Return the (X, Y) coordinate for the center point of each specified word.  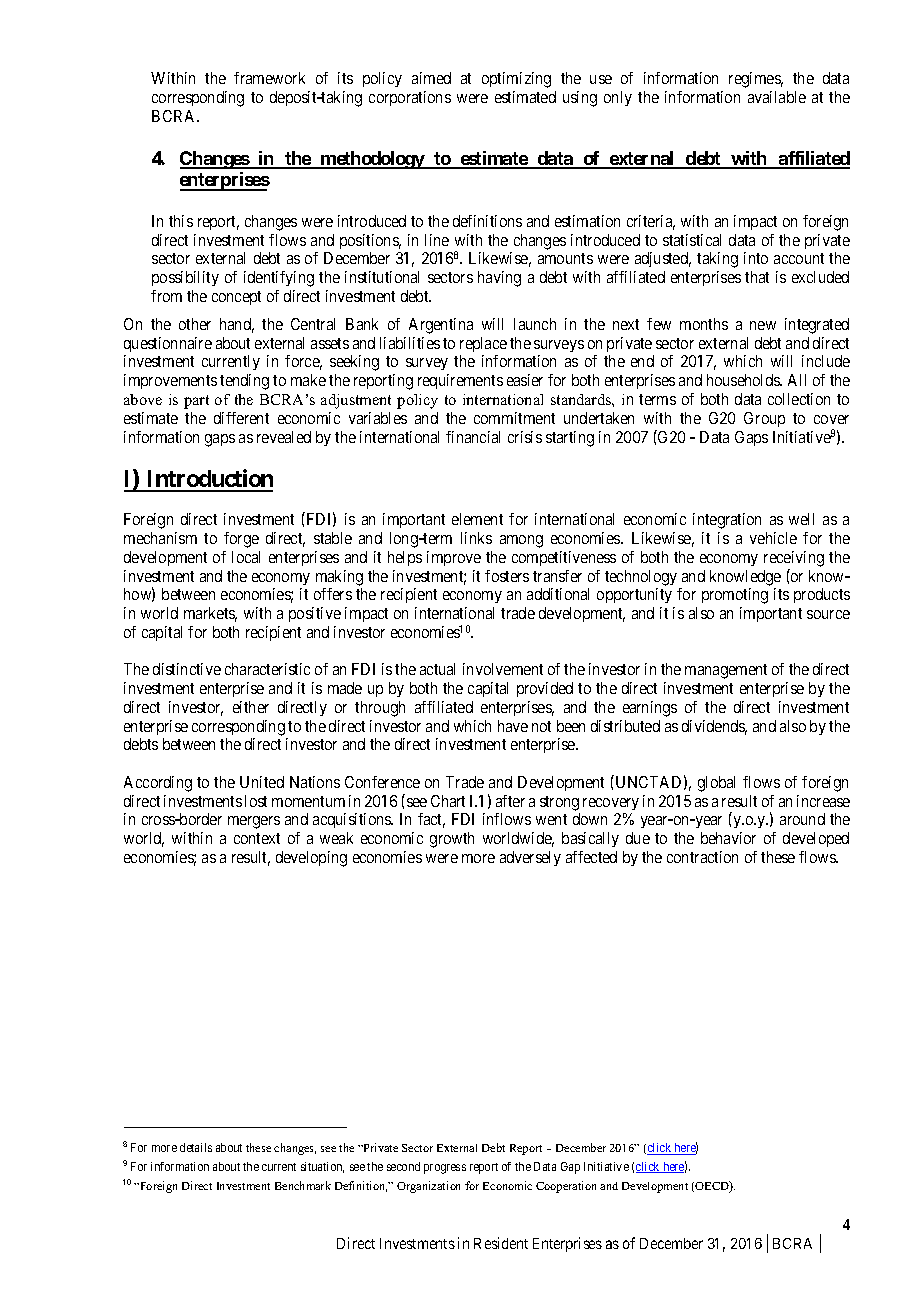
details (196, 1147)
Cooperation (566, 1187)
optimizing (516, 80)
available (777, 97)
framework (269, 78)
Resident (501, 1243)
